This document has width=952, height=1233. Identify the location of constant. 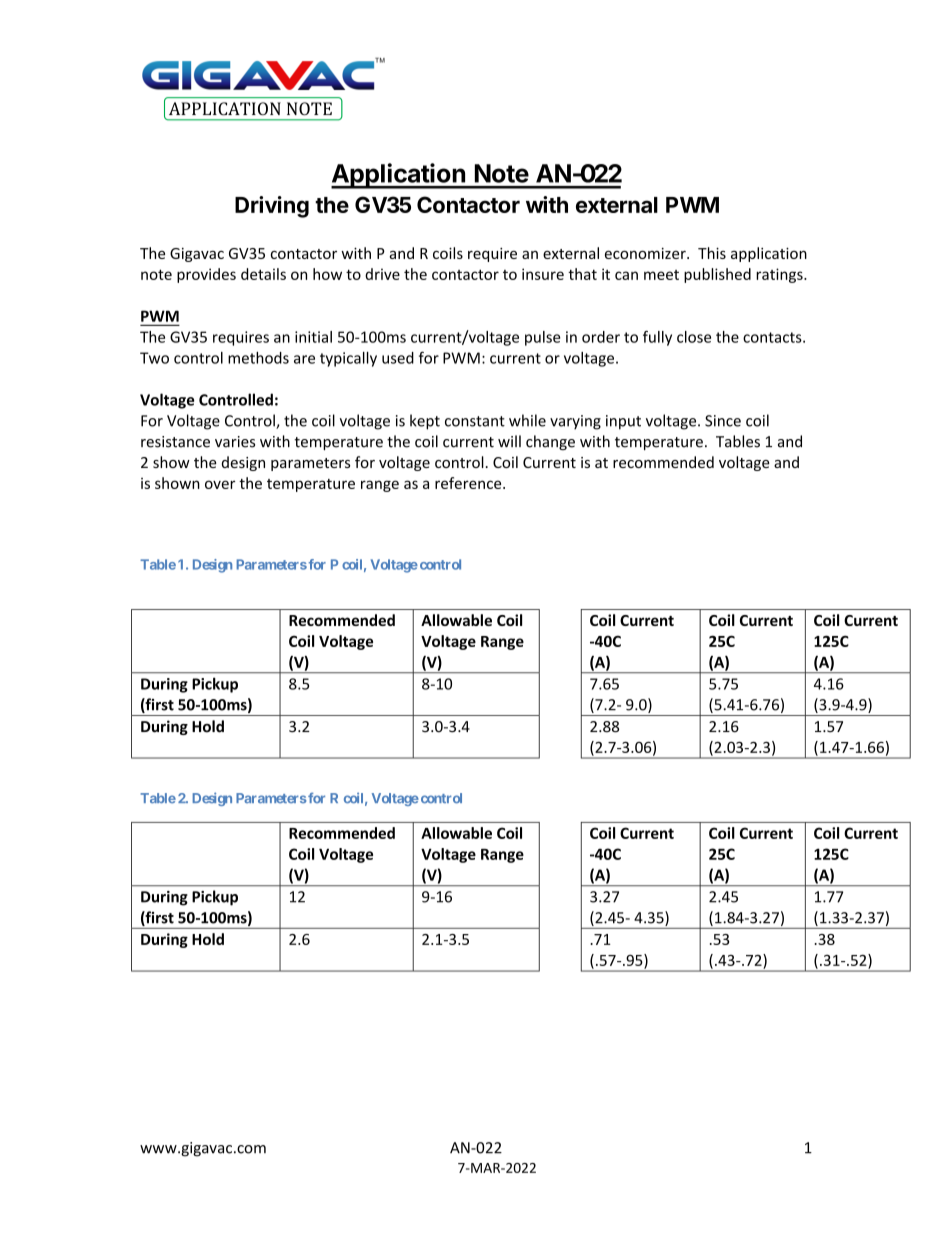
(475, 421).
